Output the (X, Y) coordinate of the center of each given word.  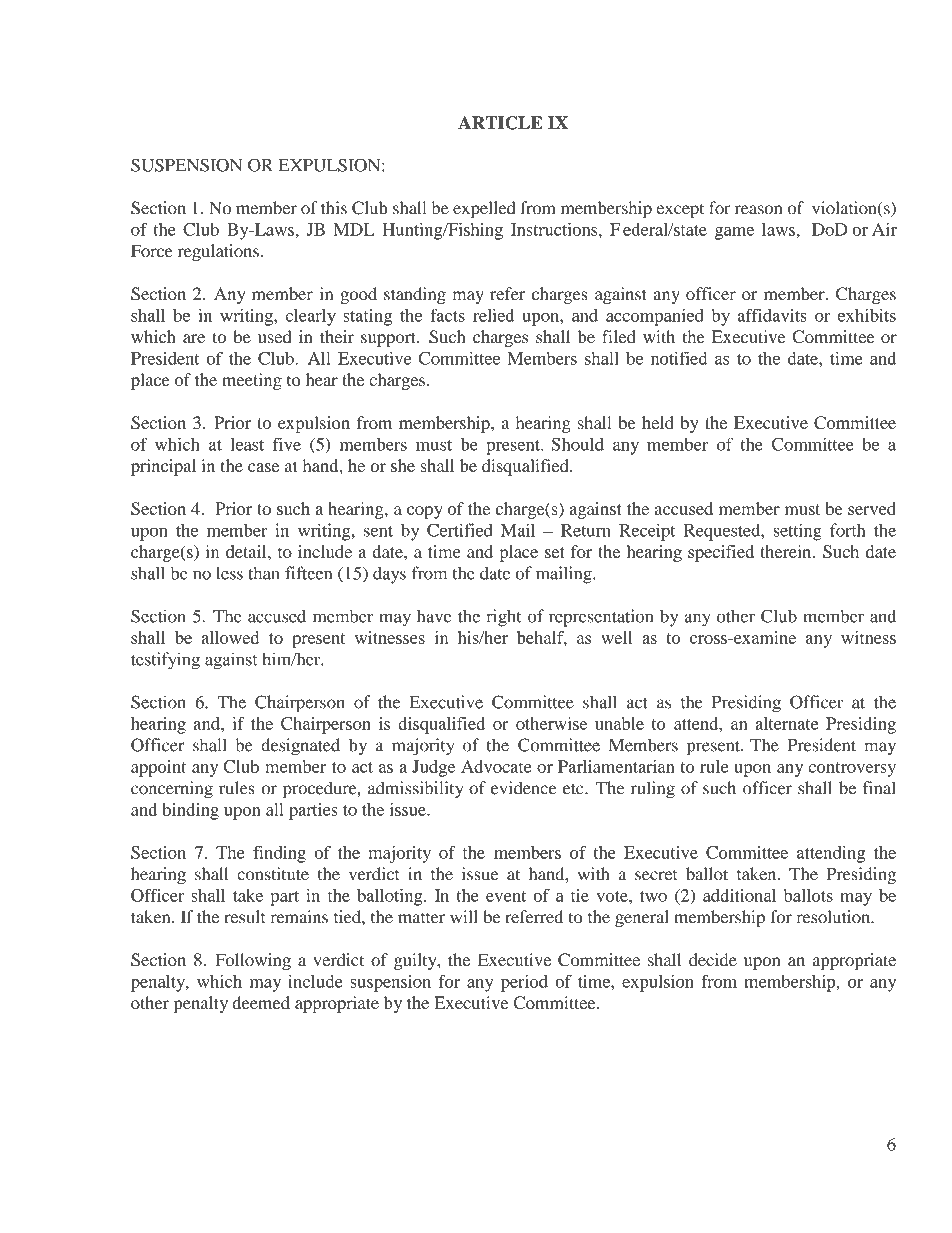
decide (713, 960)
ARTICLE (500, 123)
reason (758, 210)
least (247, 444)
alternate (787, 723)
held (658, 422)
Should (578, 444)
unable (619, 723)
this (334, 208)
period (524, 983)
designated (300, 747)
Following (253, 961)
